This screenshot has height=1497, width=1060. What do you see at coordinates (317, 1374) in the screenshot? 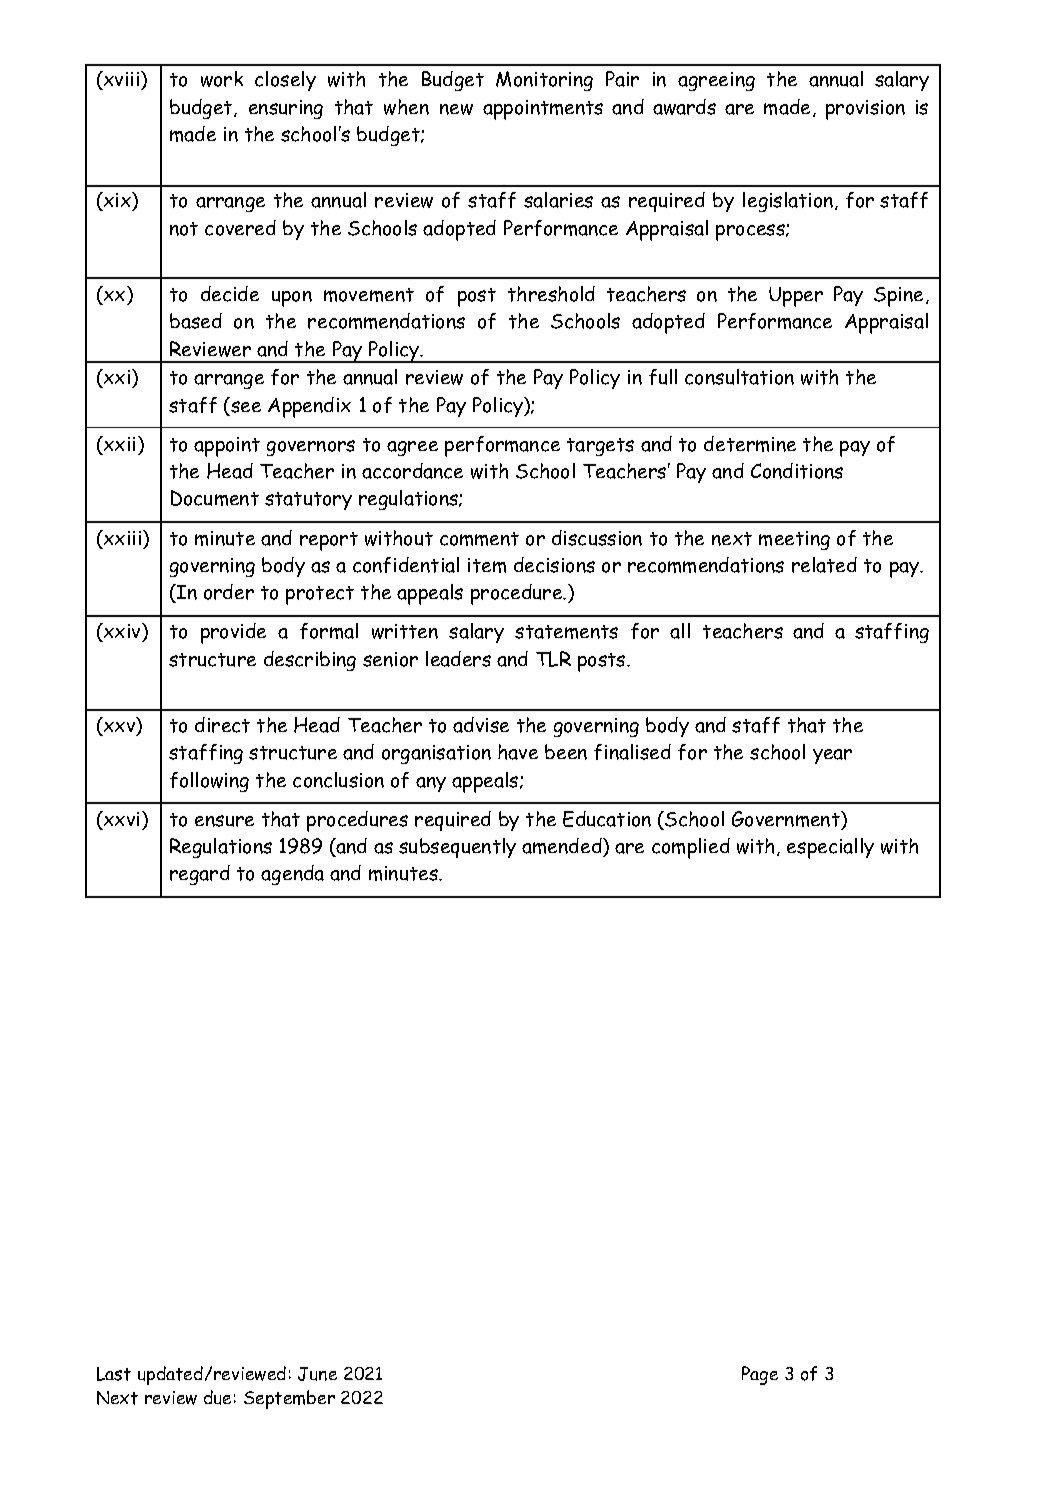
I see `June` at bounding box center [317, 1374].
